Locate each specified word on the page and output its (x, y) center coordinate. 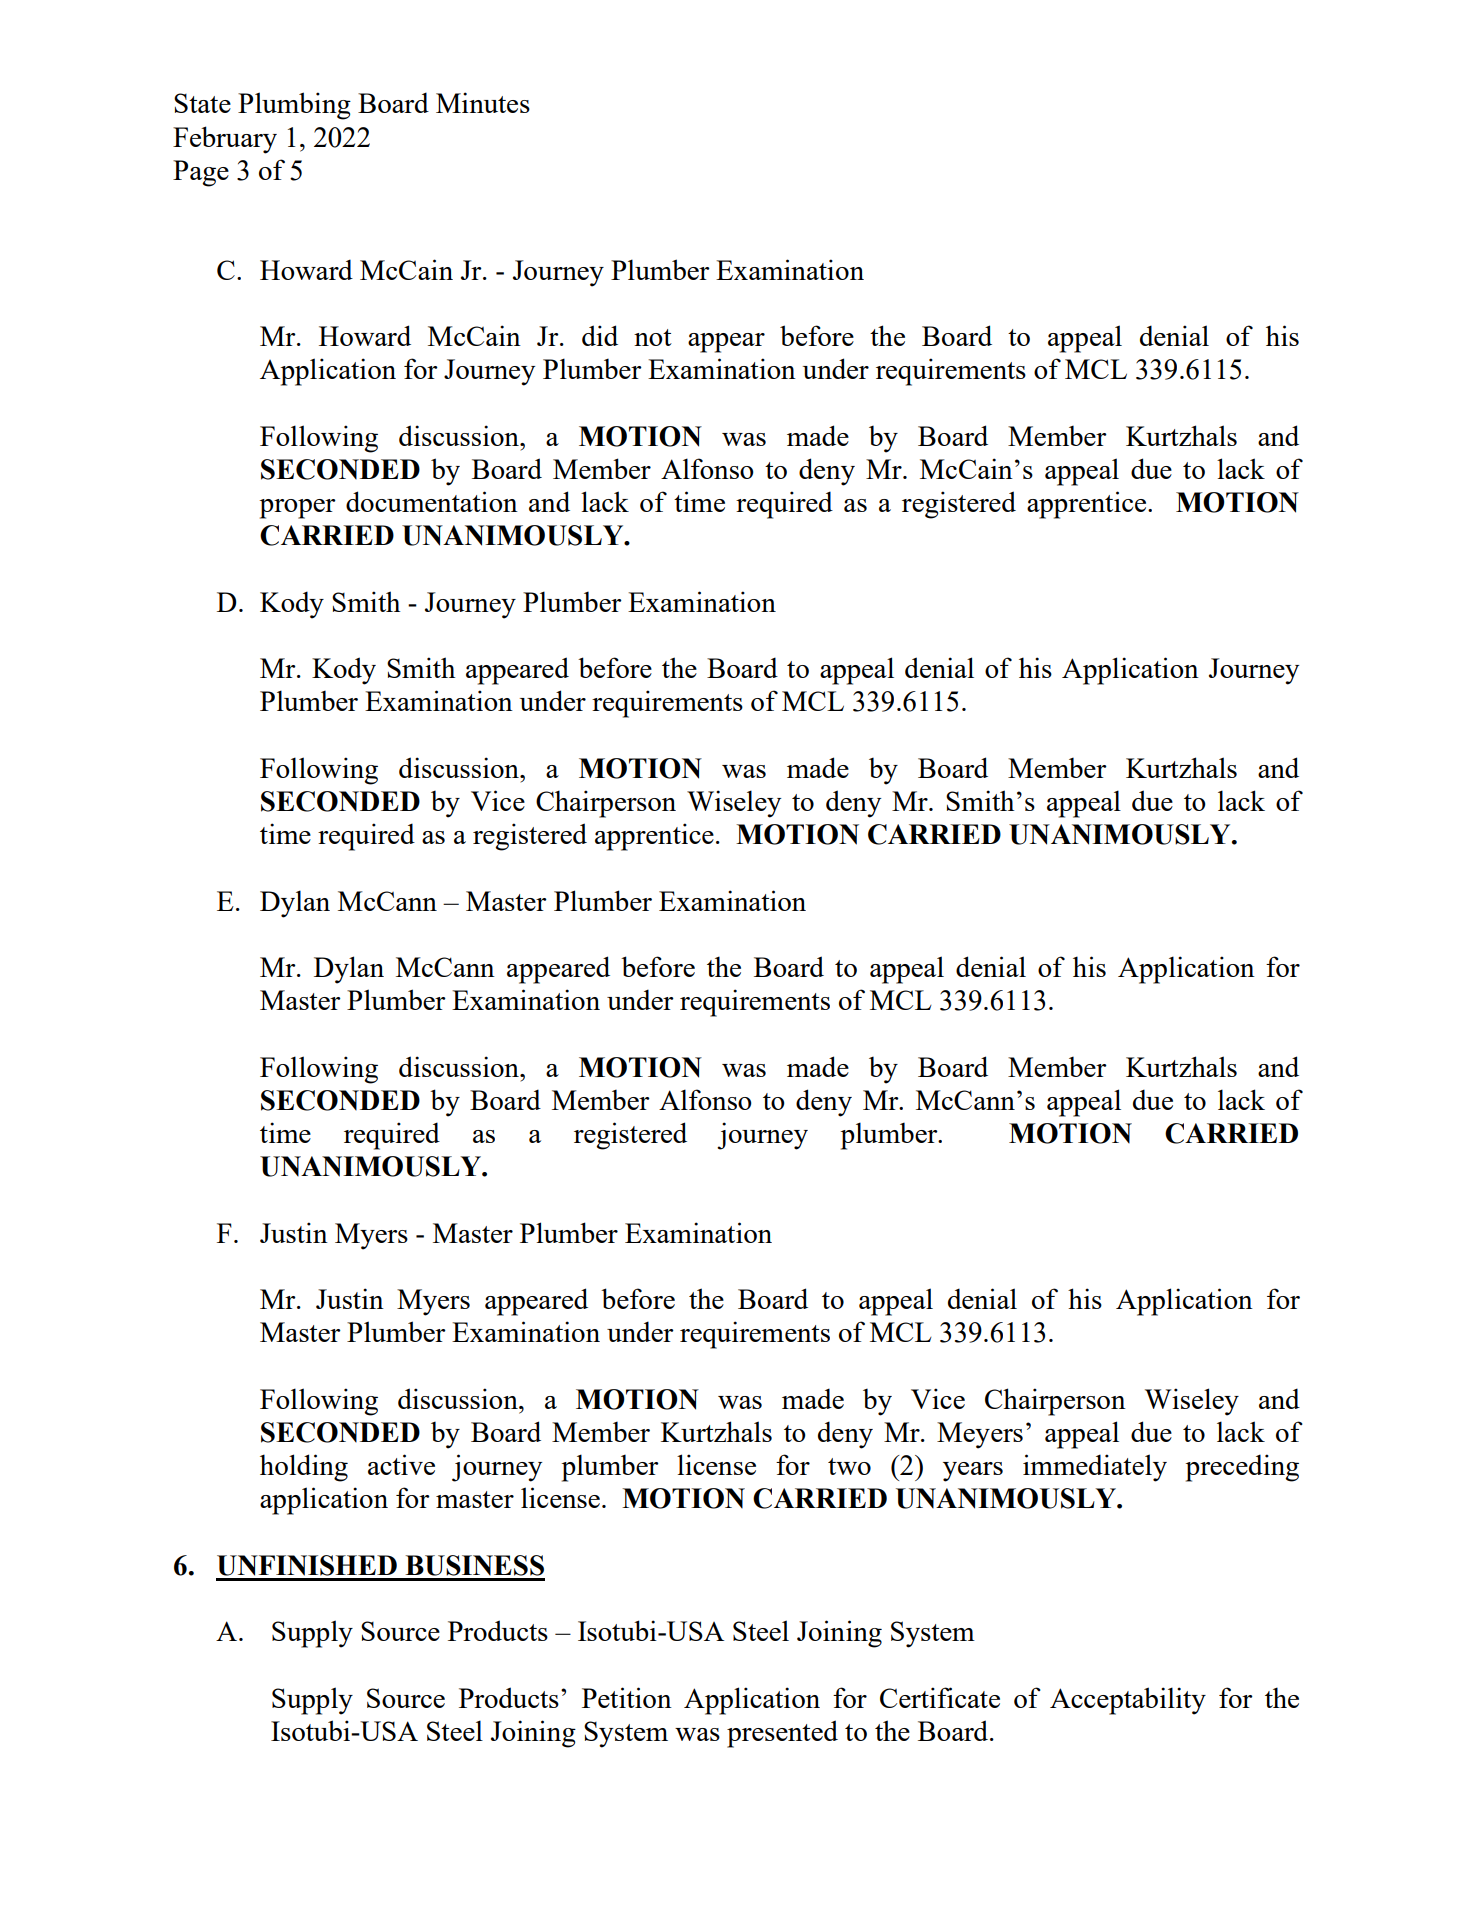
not (653, 337)
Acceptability (1128, 1701)
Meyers (980, 1435)
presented (782, 1734)
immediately (1095, 1468)
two (849, 1466)
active (401, 1464)
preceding (1242, 1468)
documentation (432, 501)
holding (304, 1468)
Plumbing (294, 106)
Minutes (483, 102)
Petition (627, 1697)
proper (298, 509)
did (600, 335)
